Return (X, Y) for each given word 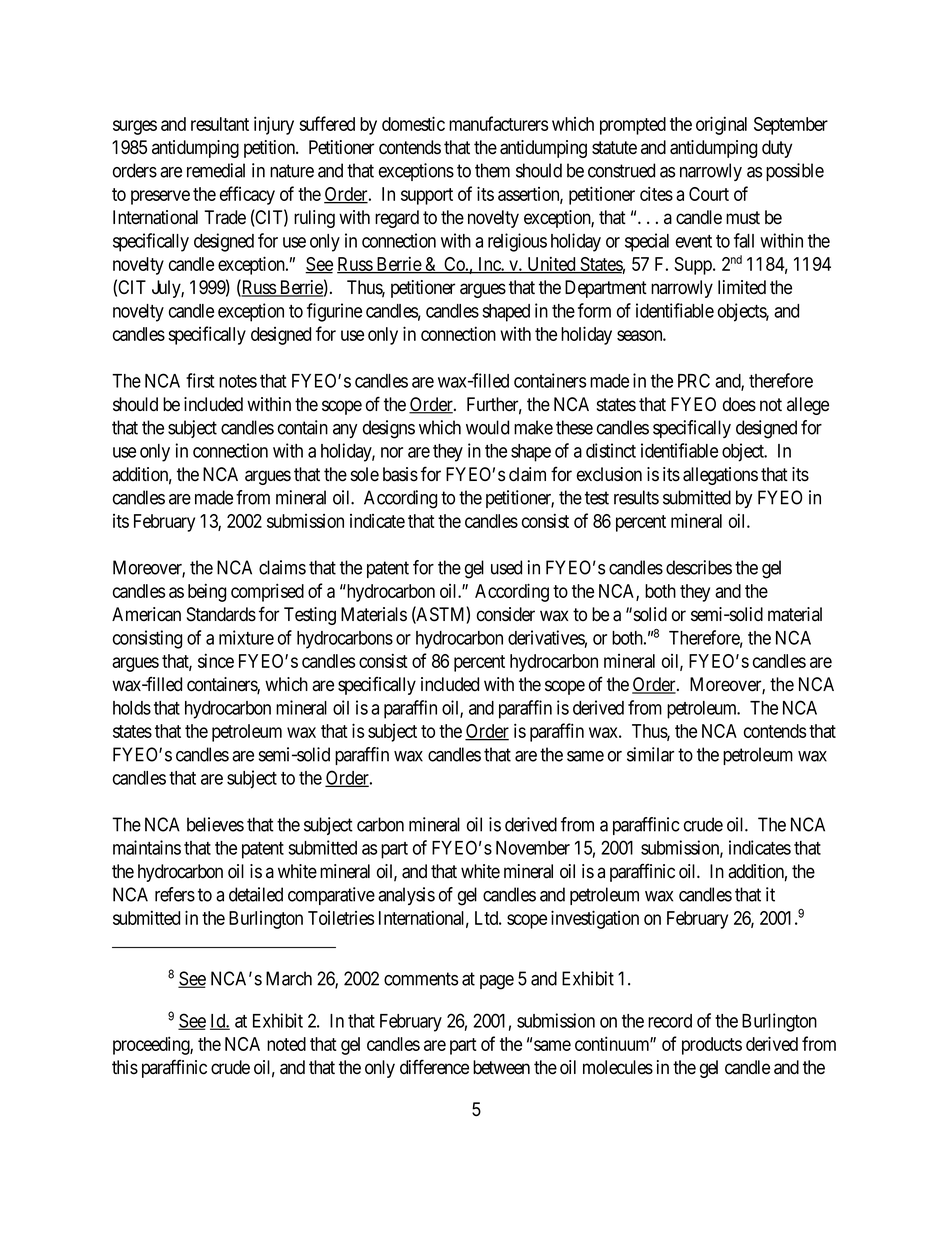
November (533, 848)
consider (506, 614)
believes (215, 824)
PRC (694, 380)
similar (650, 754)
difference (434, 1067)
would (487, 427)
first (200, 380)
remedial (216, 170)
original (721, 125)
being (207, 592)
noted (286, 1044)
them (492, 170)
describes (699, 567)
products (712, 1046)
